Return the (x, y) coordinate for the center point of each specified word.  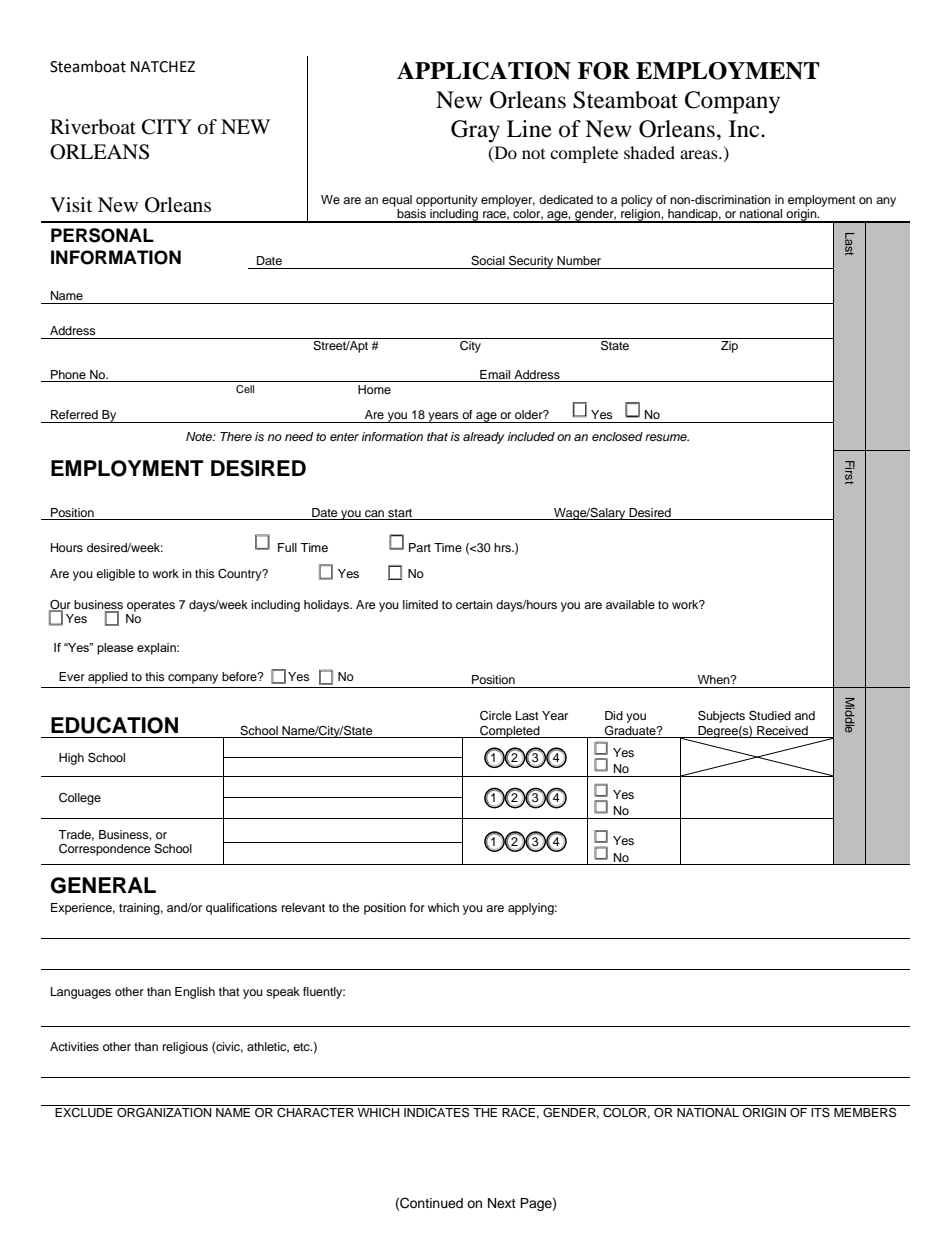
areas (700, 154)
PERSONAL (102, 235)
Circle (496, 716)
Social (488, 261)
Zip (729, 347)
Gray (475, 131)
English (195, 993)
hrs (503, 547)
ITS (821, 1111)
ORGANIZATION (164, 1111)
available (630, 604)
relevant (303, 907)
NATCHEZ (163, 67)
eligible (115, 575)
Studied (770, 715)
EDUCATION (114, 725)
